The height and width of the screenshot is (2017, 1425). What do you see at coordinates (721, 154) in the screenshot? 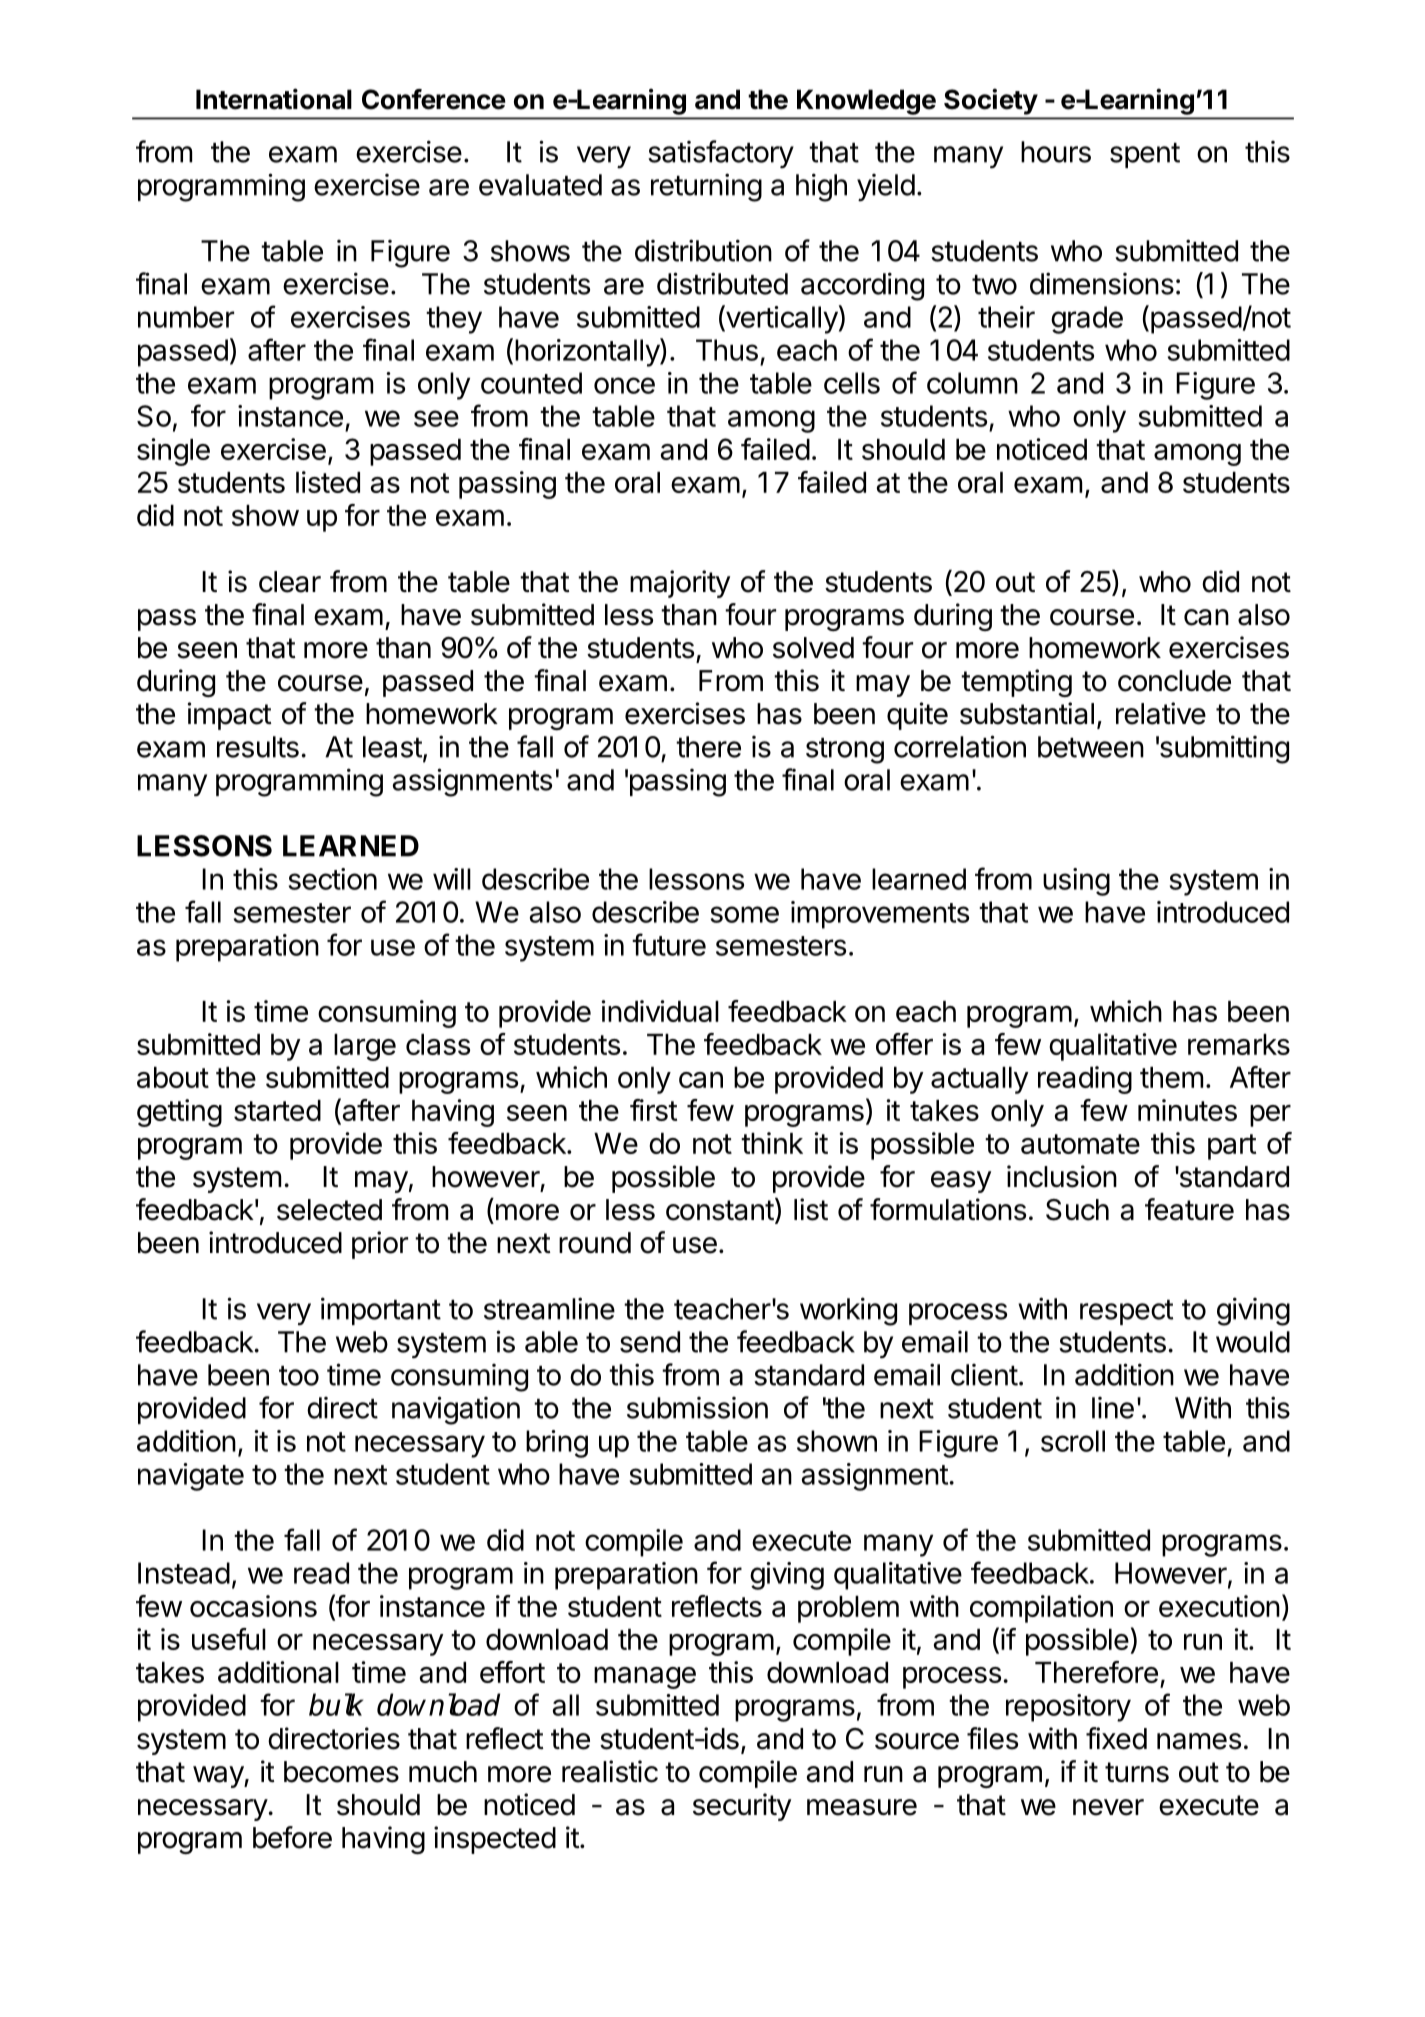
I see `satisfactory` at bounding box center [721, 154].
